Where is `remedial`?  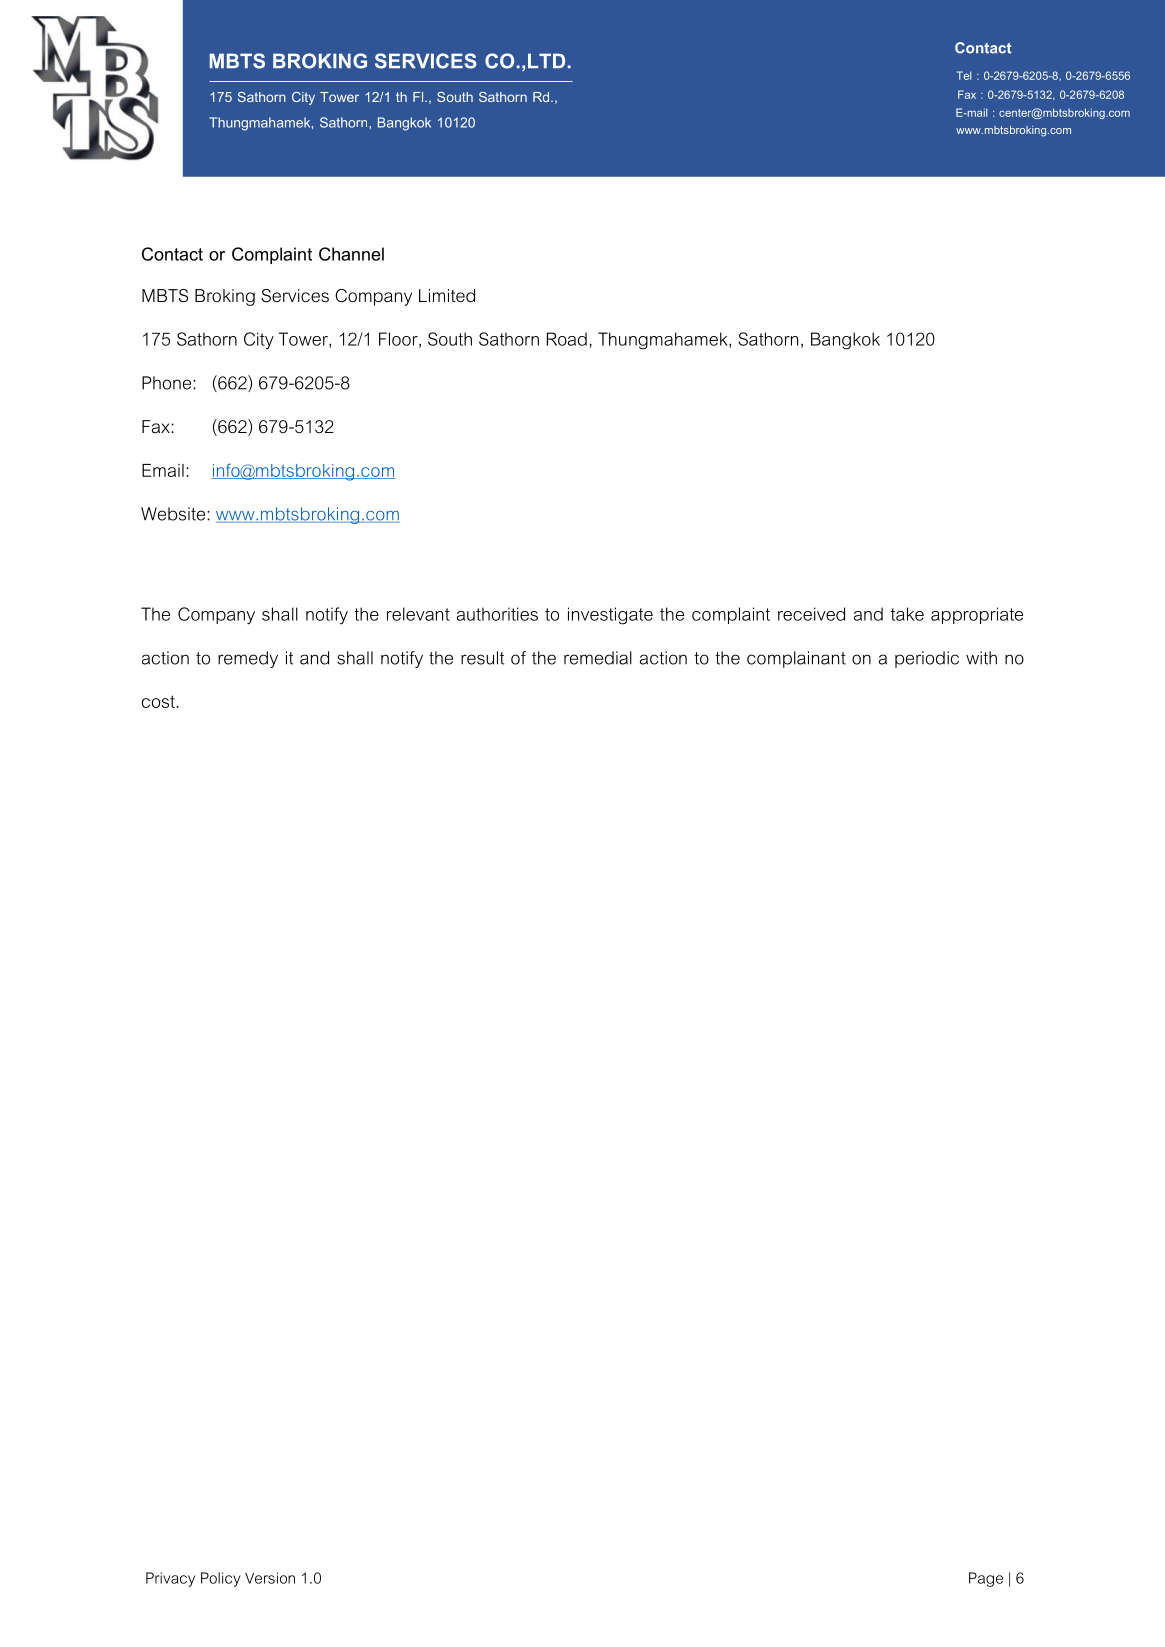 remedial is located at coordinates (598, 658).
